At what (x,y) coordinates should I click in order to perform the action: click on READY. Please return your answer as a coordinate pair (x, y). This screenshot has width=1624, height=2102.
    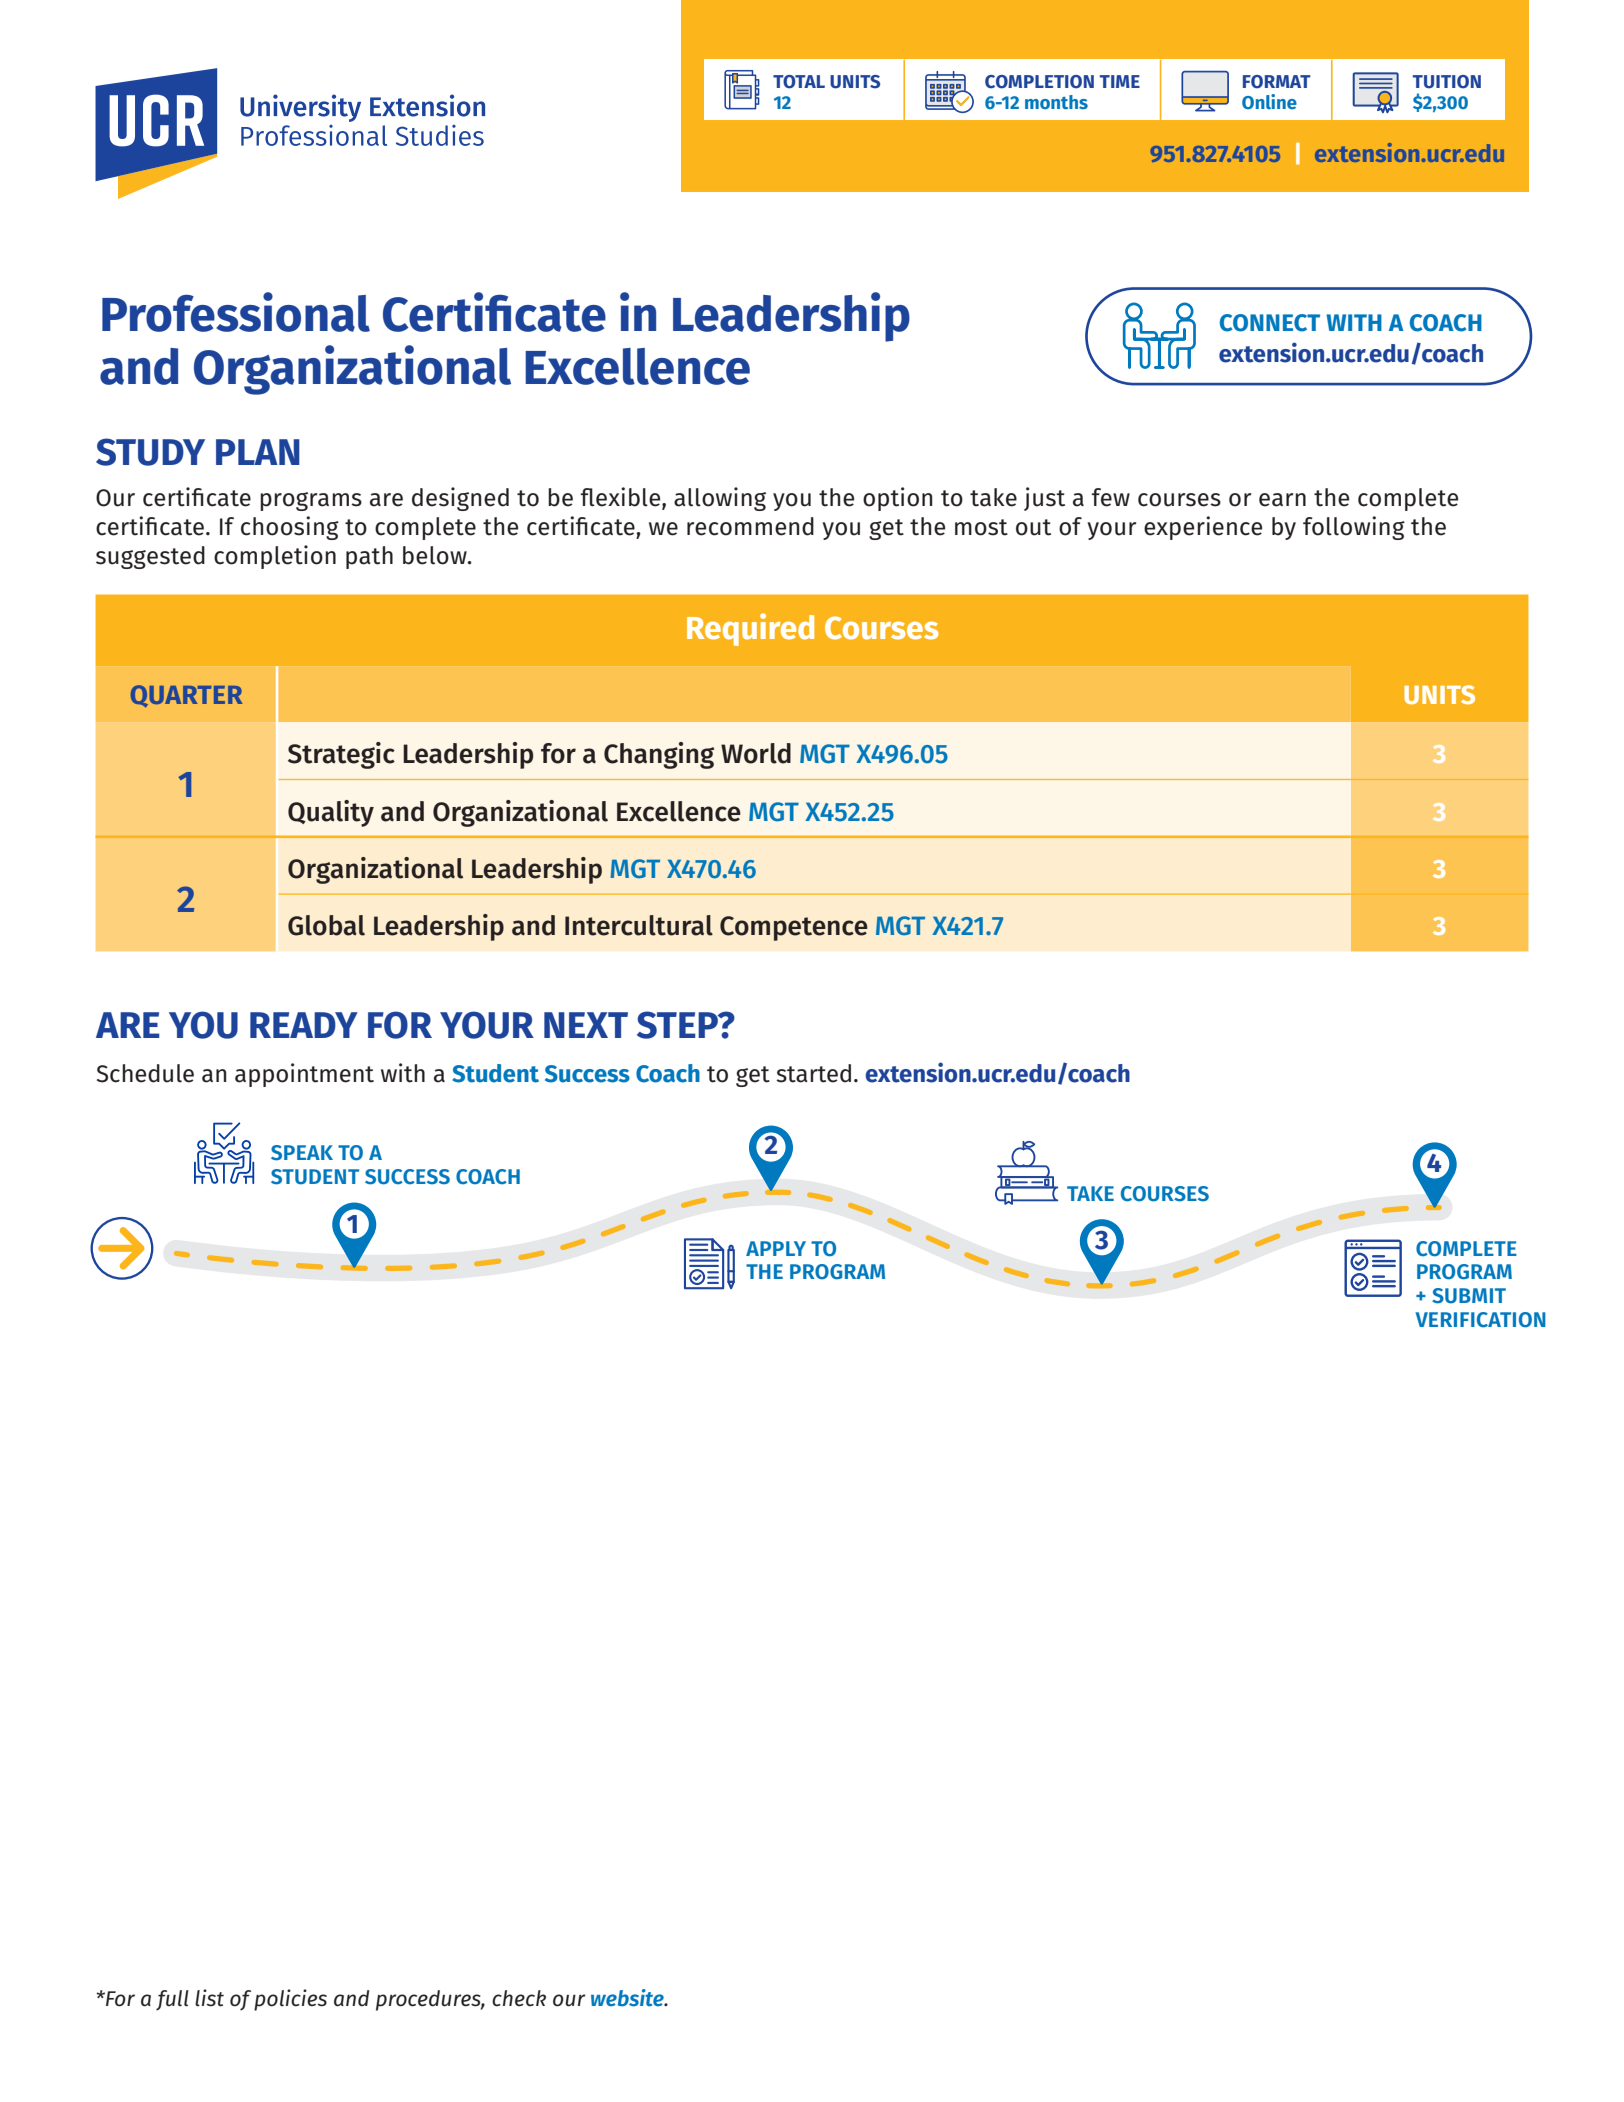
    Looking at the image, I should click on (304, 1025).
